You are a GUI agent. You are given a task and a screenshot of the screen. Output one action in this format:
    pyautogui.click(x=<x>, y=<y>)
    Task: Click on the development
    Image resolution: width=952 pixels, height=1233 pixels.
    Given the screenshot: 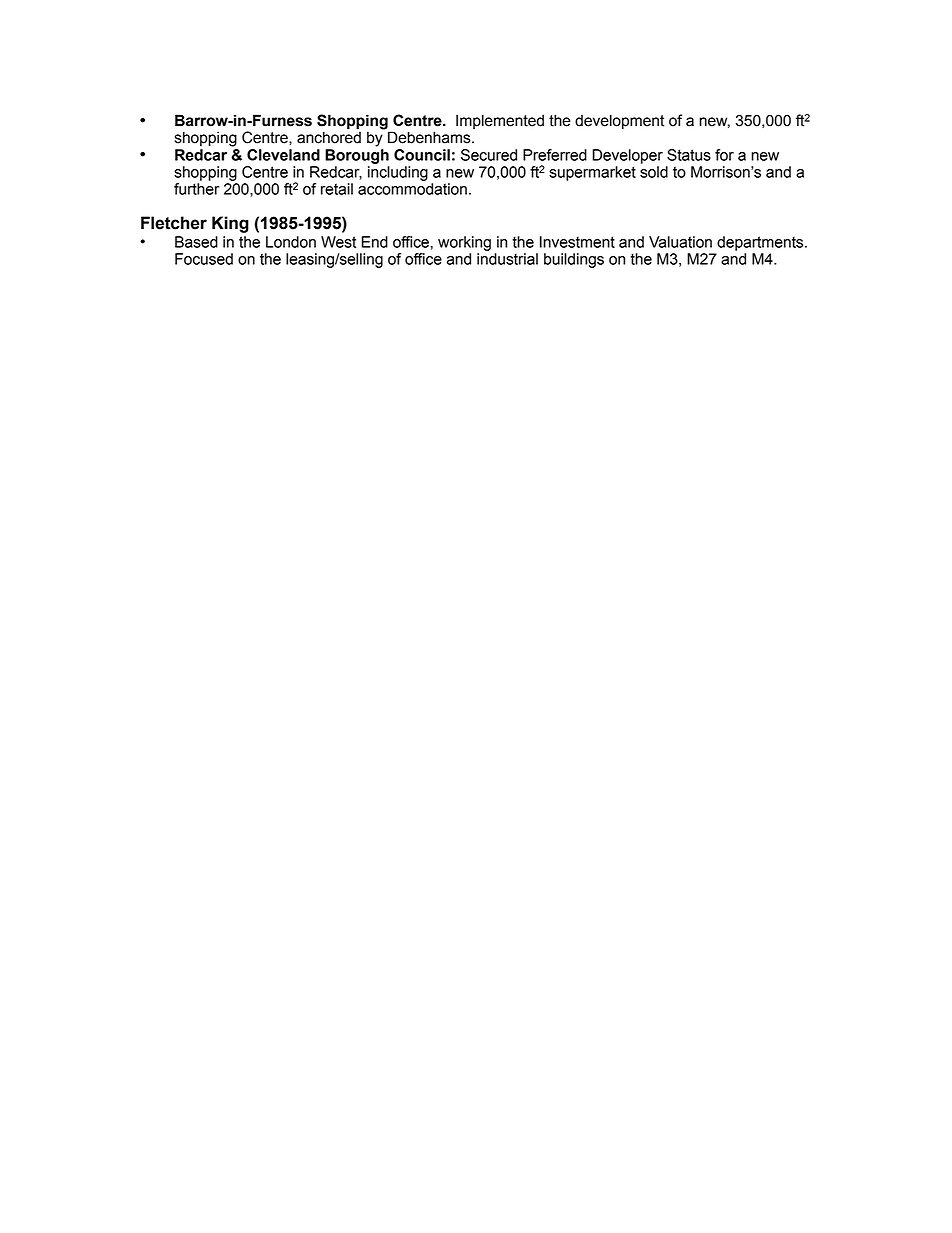 What is the action you would take?
    pyautogui.click(x=619, y=122)
